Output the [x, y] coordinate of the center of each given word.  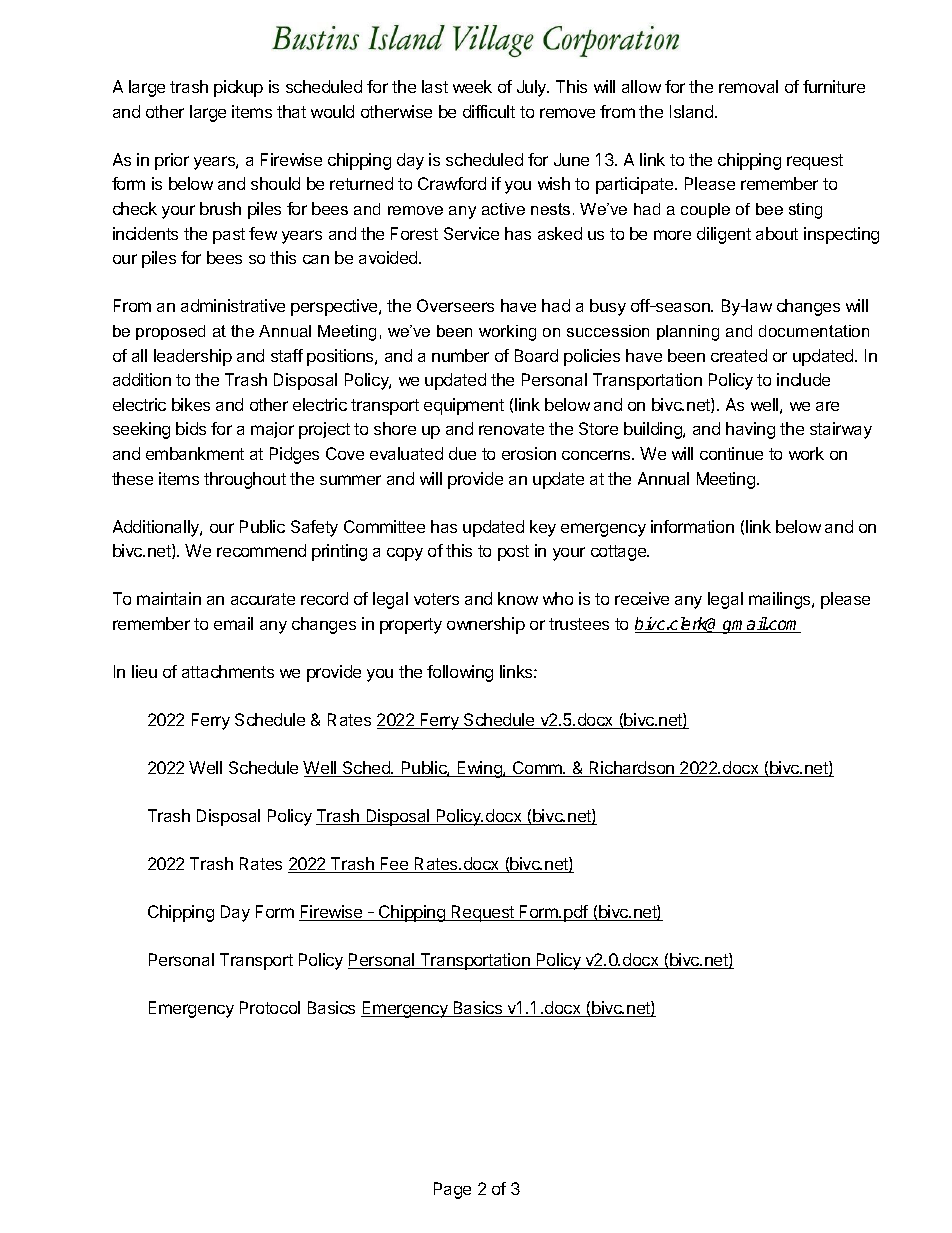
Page [452, 1190]
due [462, 453]
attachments [228, 671]
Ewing [479, 769]
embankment [195, 453]
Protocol [270, 1007]
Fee [395, 865]
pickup [238, 88]
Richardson [632, 769]
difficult [489, 111]
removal [748, 86]
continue [731, 453]
